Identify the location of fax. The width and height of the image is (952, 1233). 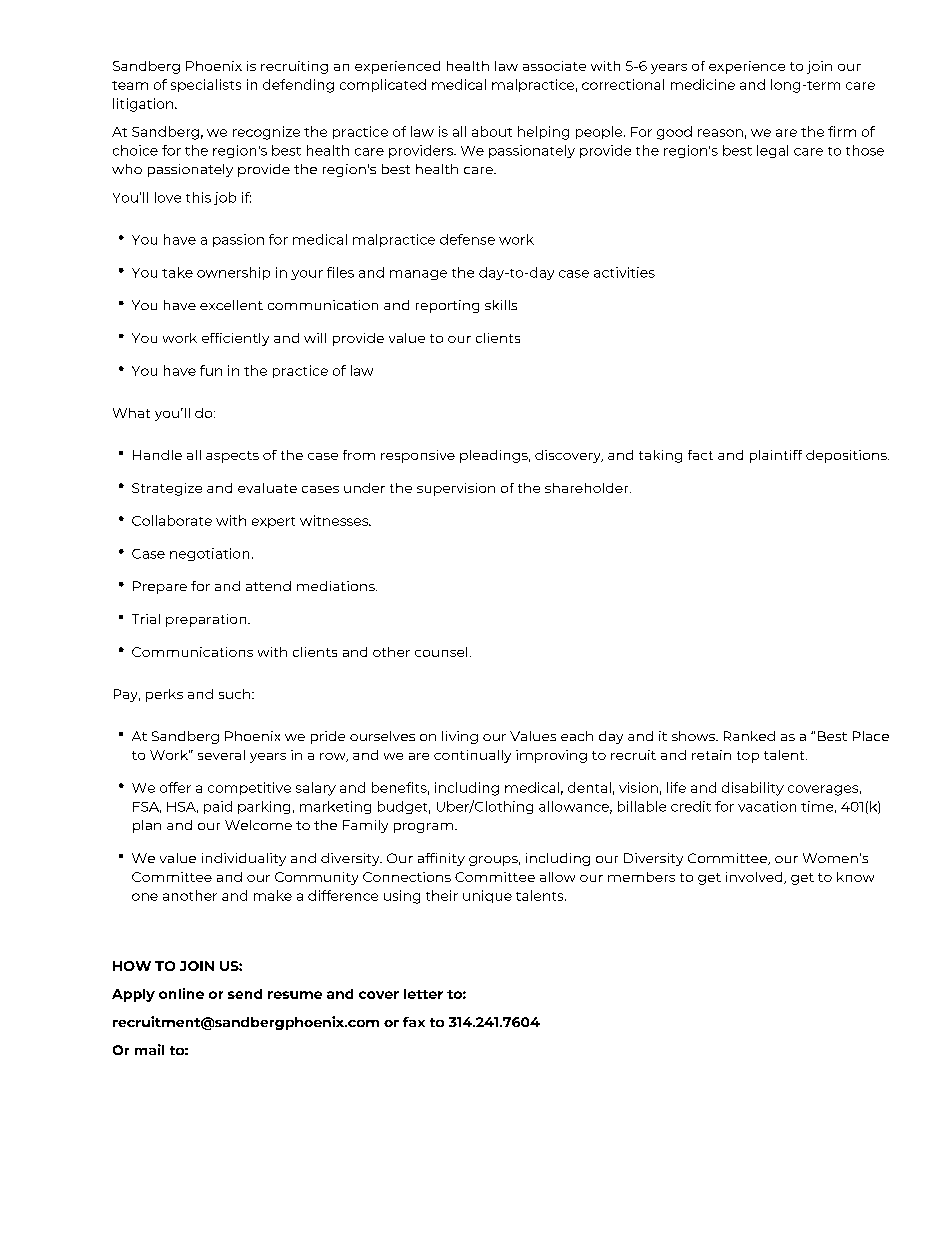
(414, 1022).
